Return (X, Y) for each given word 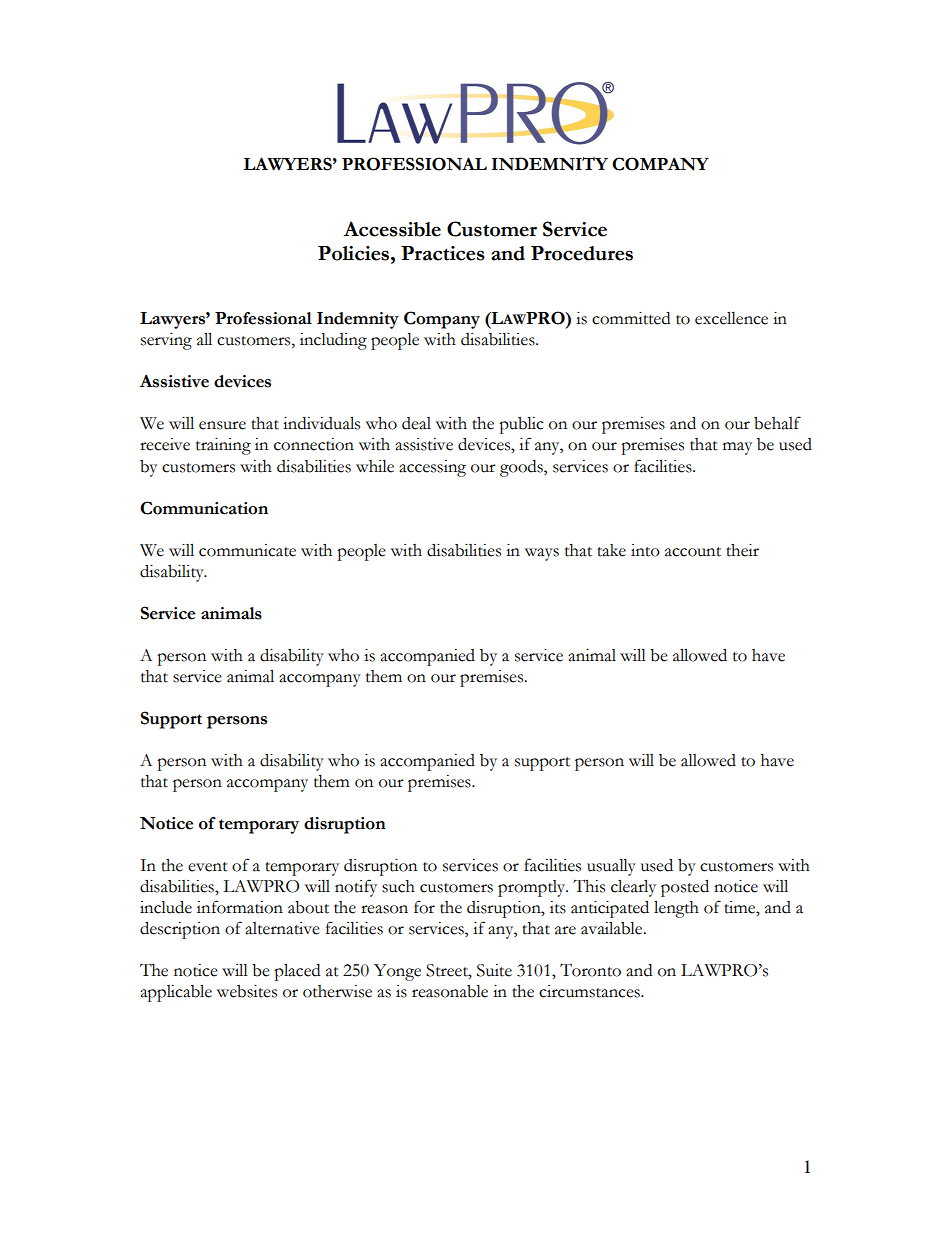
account (693, 552)
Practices (443, 253)
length (676, 909)
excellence (731, 318)
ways (542, 554)
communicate (247, 550)
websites (247, 991)
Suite (494, 970)
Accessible (392, 229)
